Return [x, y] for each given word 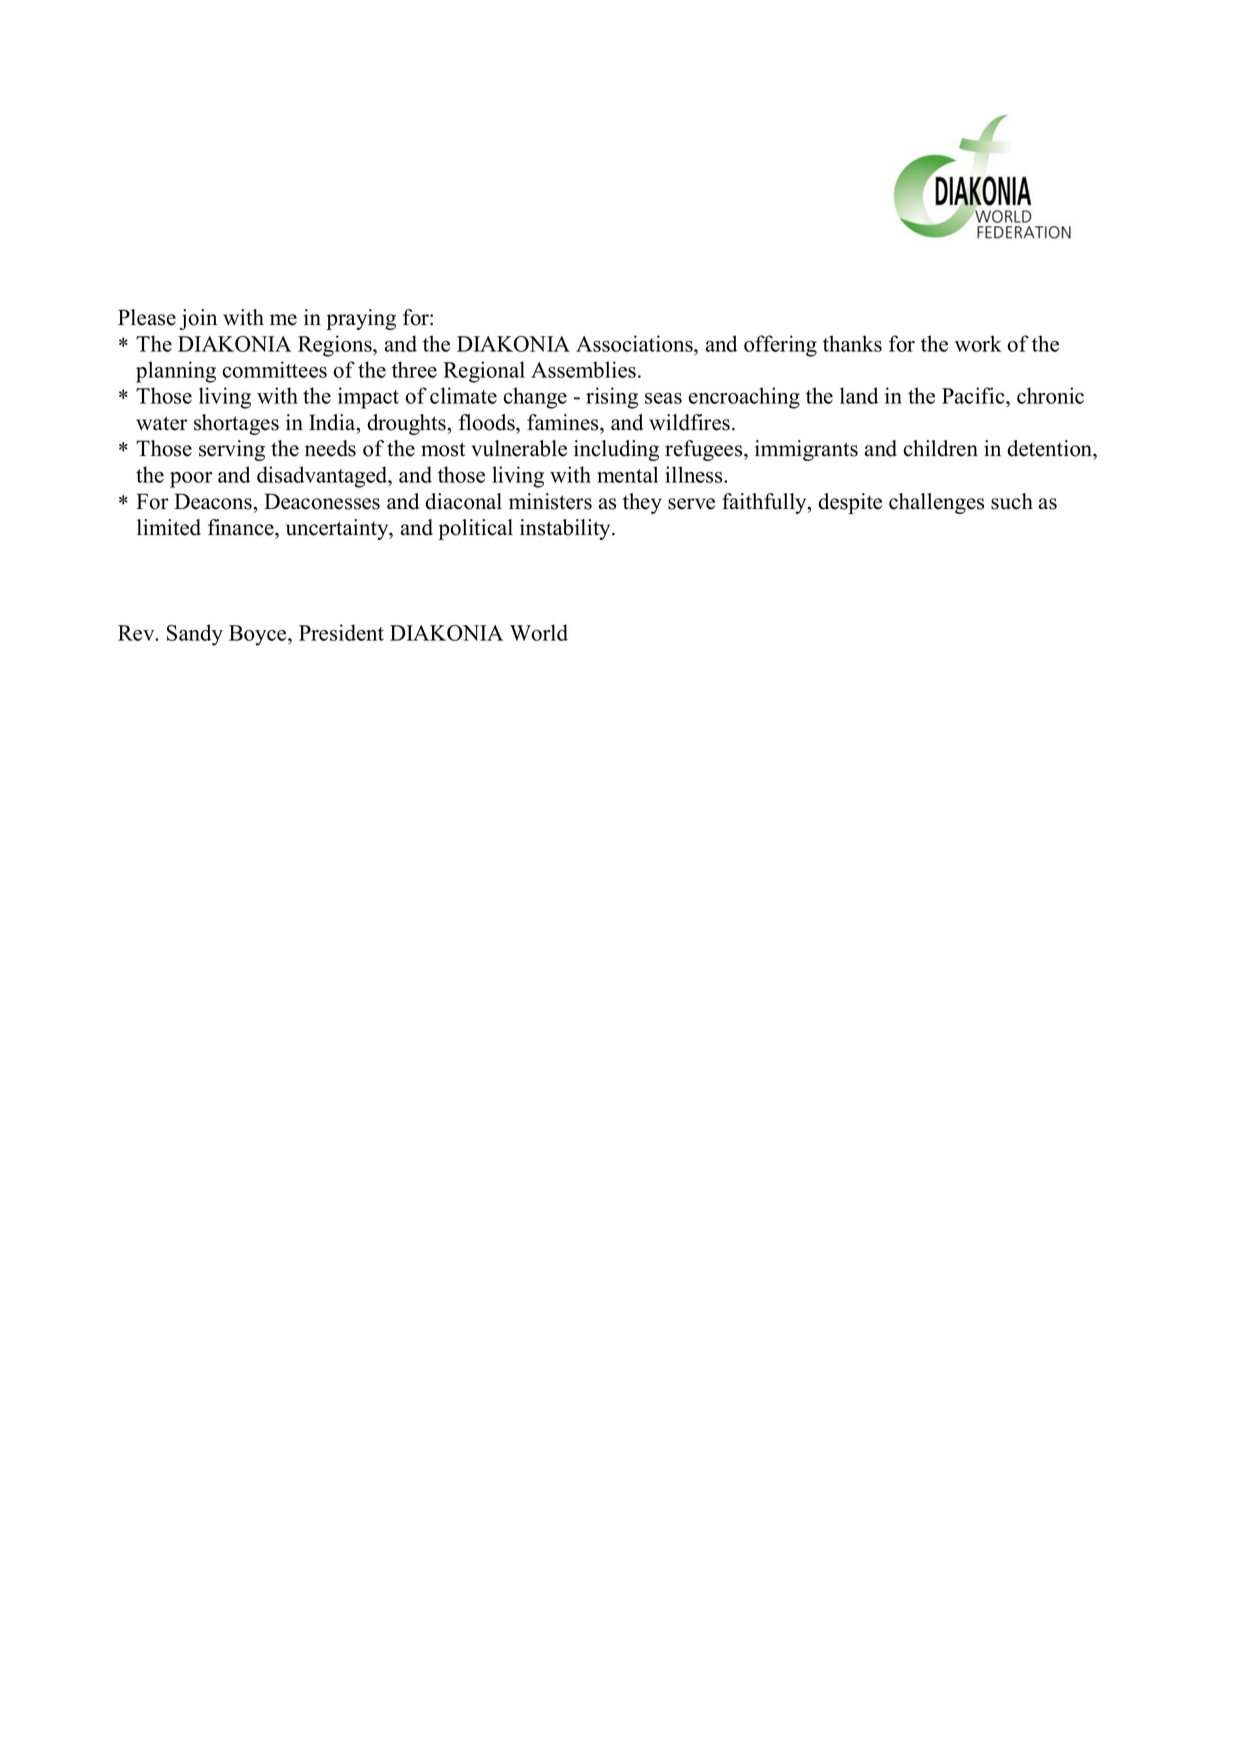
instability [566, 529]
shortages [236, 424]
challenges [936, 503]
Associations [635, 343]
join [198, 319]
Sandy [195, 635]
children [940, 448]
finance [242, 527]
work [978, 343]
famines [564, 422]
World [539, 632]
